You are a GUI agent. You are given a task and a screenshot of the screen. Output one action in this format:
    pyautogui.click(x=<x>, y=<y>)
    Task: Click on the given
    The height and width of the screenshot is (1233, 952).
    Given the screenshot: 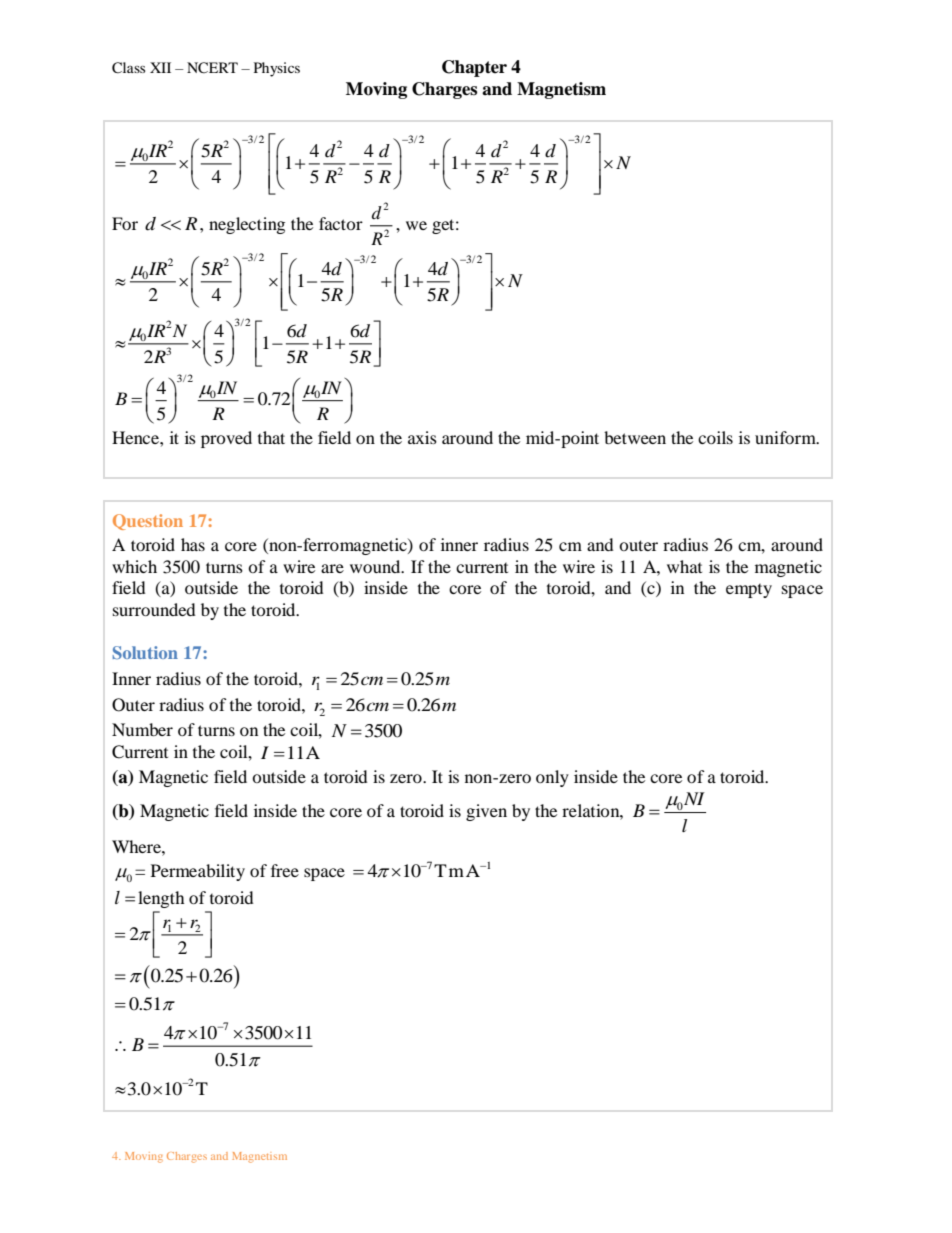 What is the action you would take?
    pyautogui.click(x=486, y=812)
